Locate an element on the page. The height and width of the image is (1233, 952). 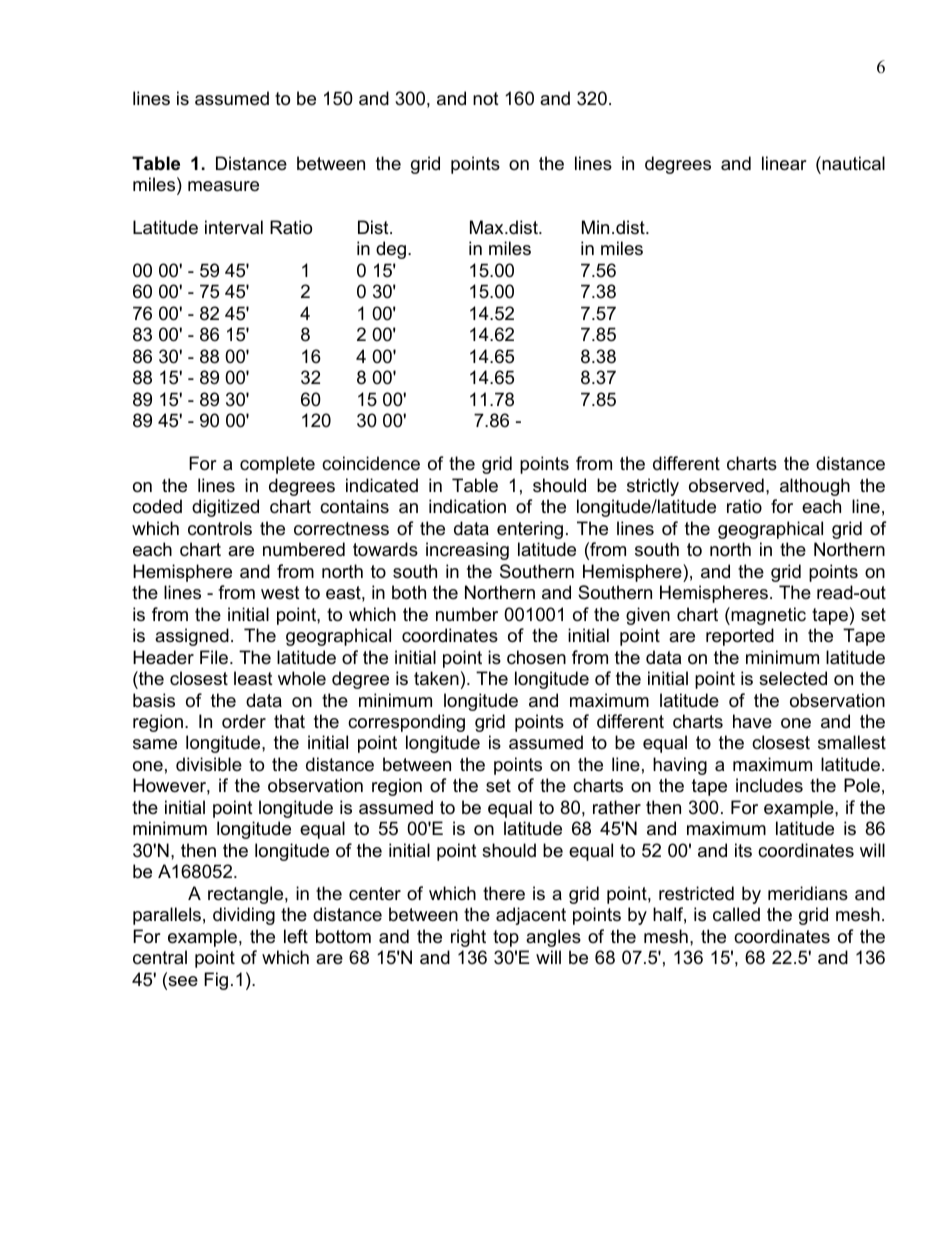
controls is located at coordinates (220, 528).
